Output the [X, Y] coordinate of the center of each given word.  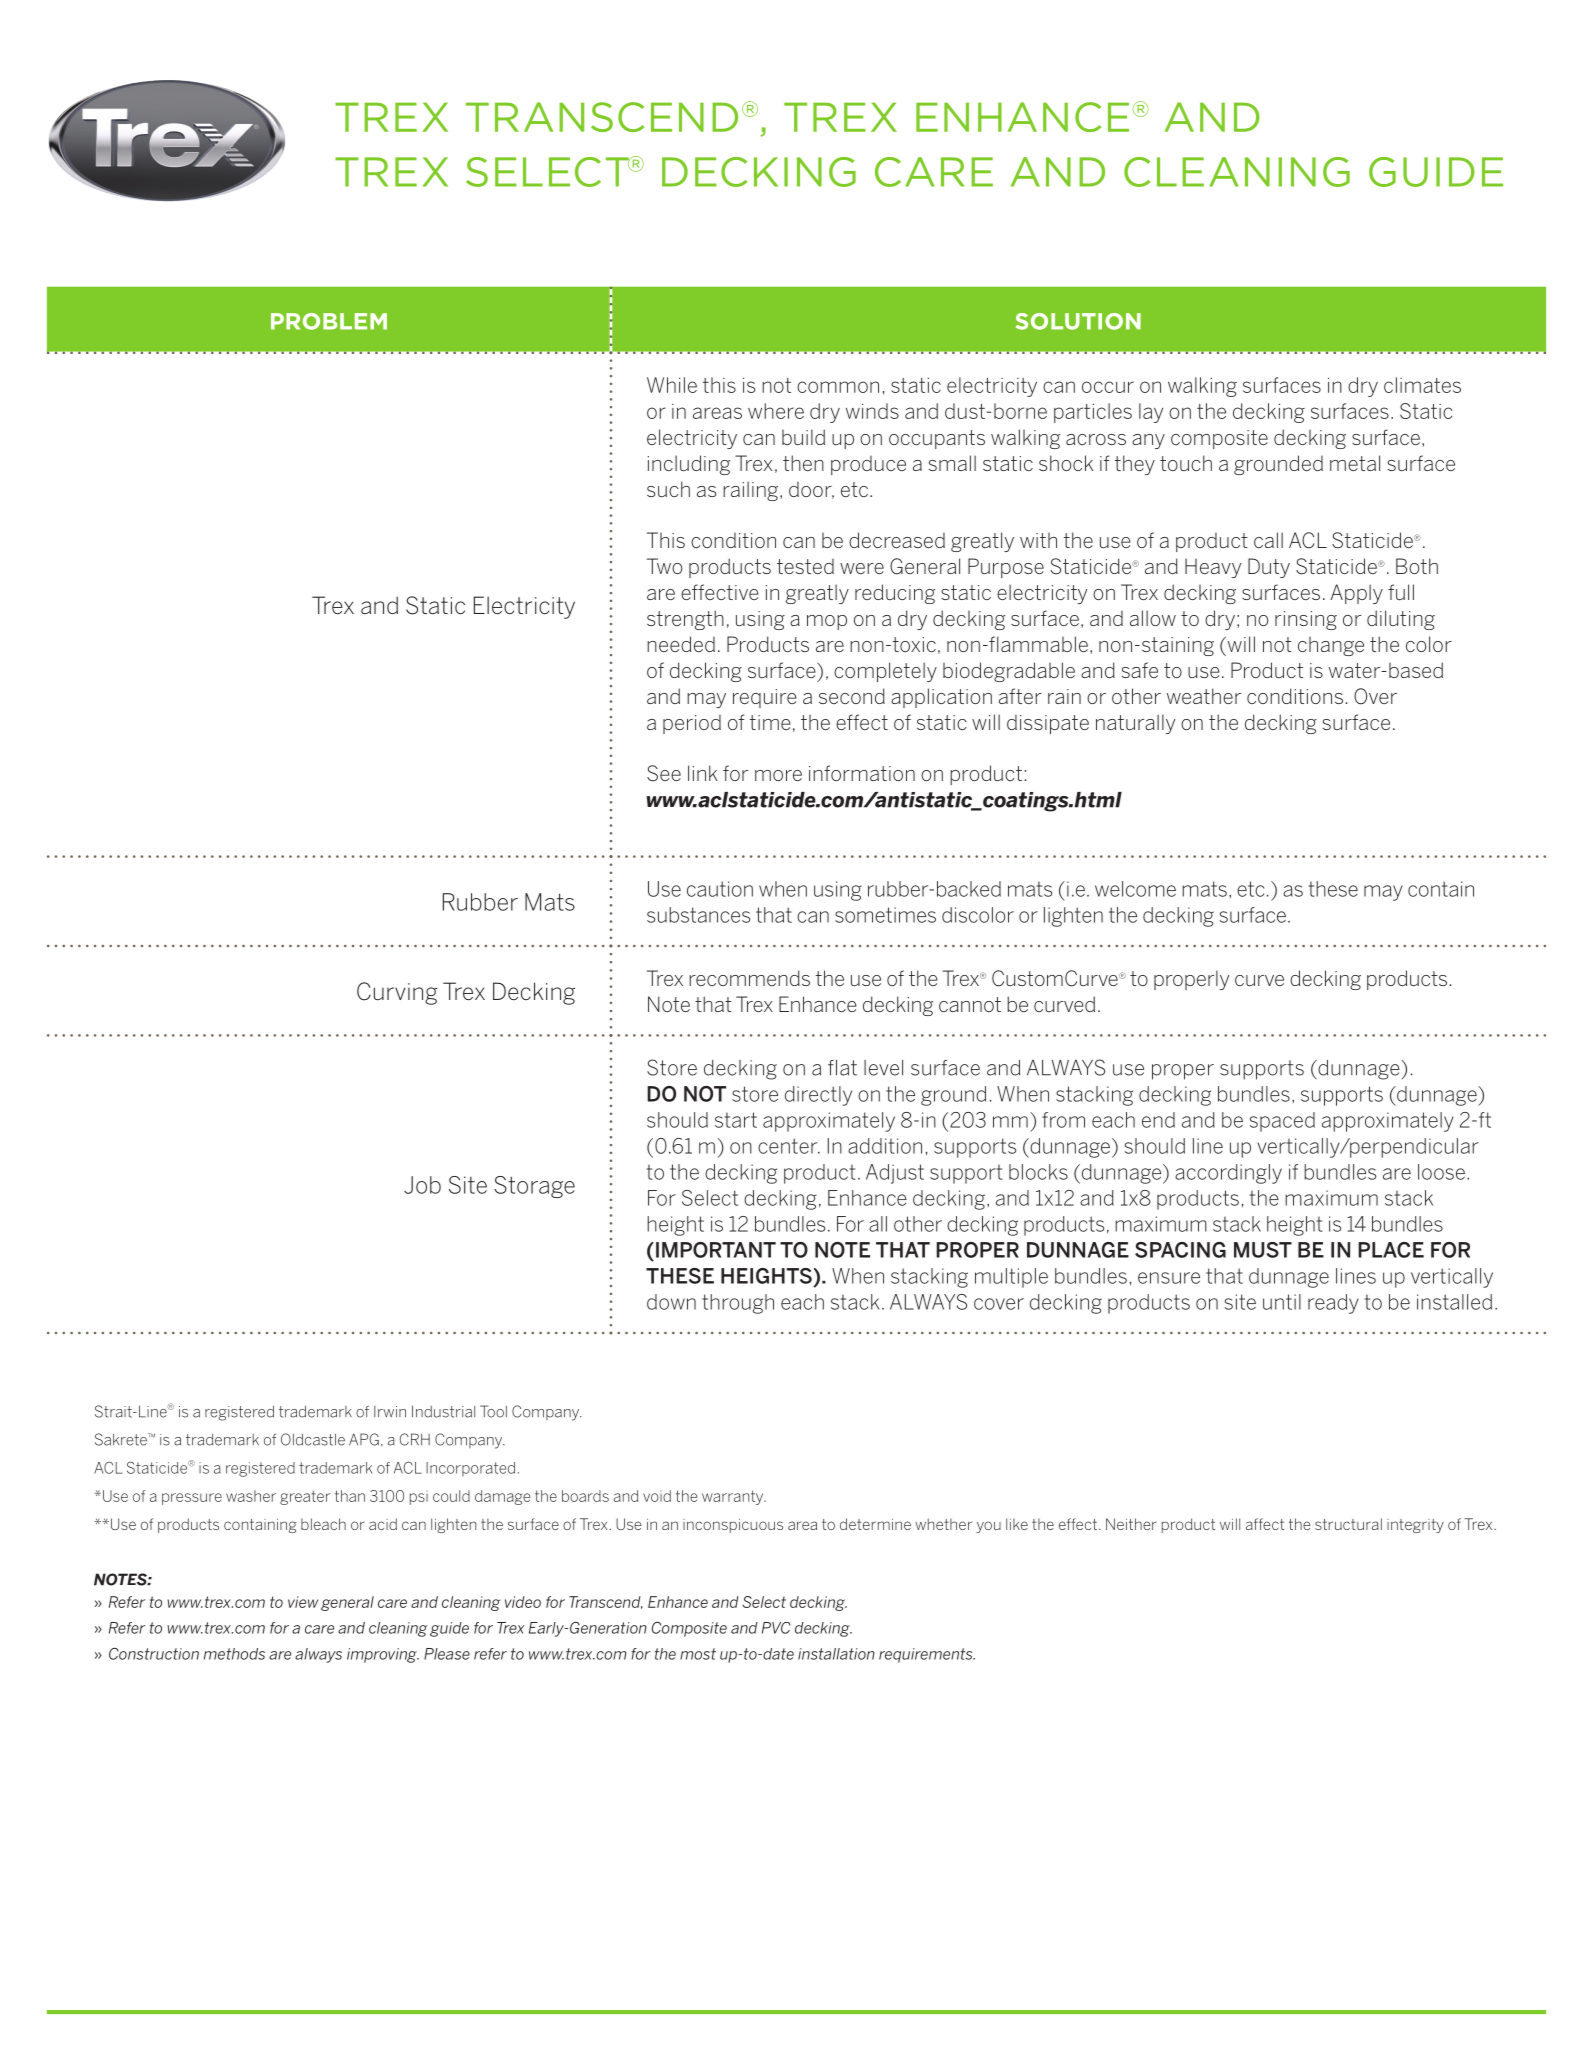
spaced [1282, 1122]
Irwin [390, 1411]
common [838, 387]
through [738, 1304]
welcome [1135, 889]
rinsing [1306, 620]
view [303, 1602]
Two [664, 566]
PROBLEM [329, 321]
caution [720, 889]
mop [827, 622]
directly [818, 1096]
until [1282, 1302]
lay [1151, 413]
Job [422, 1185]
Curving [397, 993]
